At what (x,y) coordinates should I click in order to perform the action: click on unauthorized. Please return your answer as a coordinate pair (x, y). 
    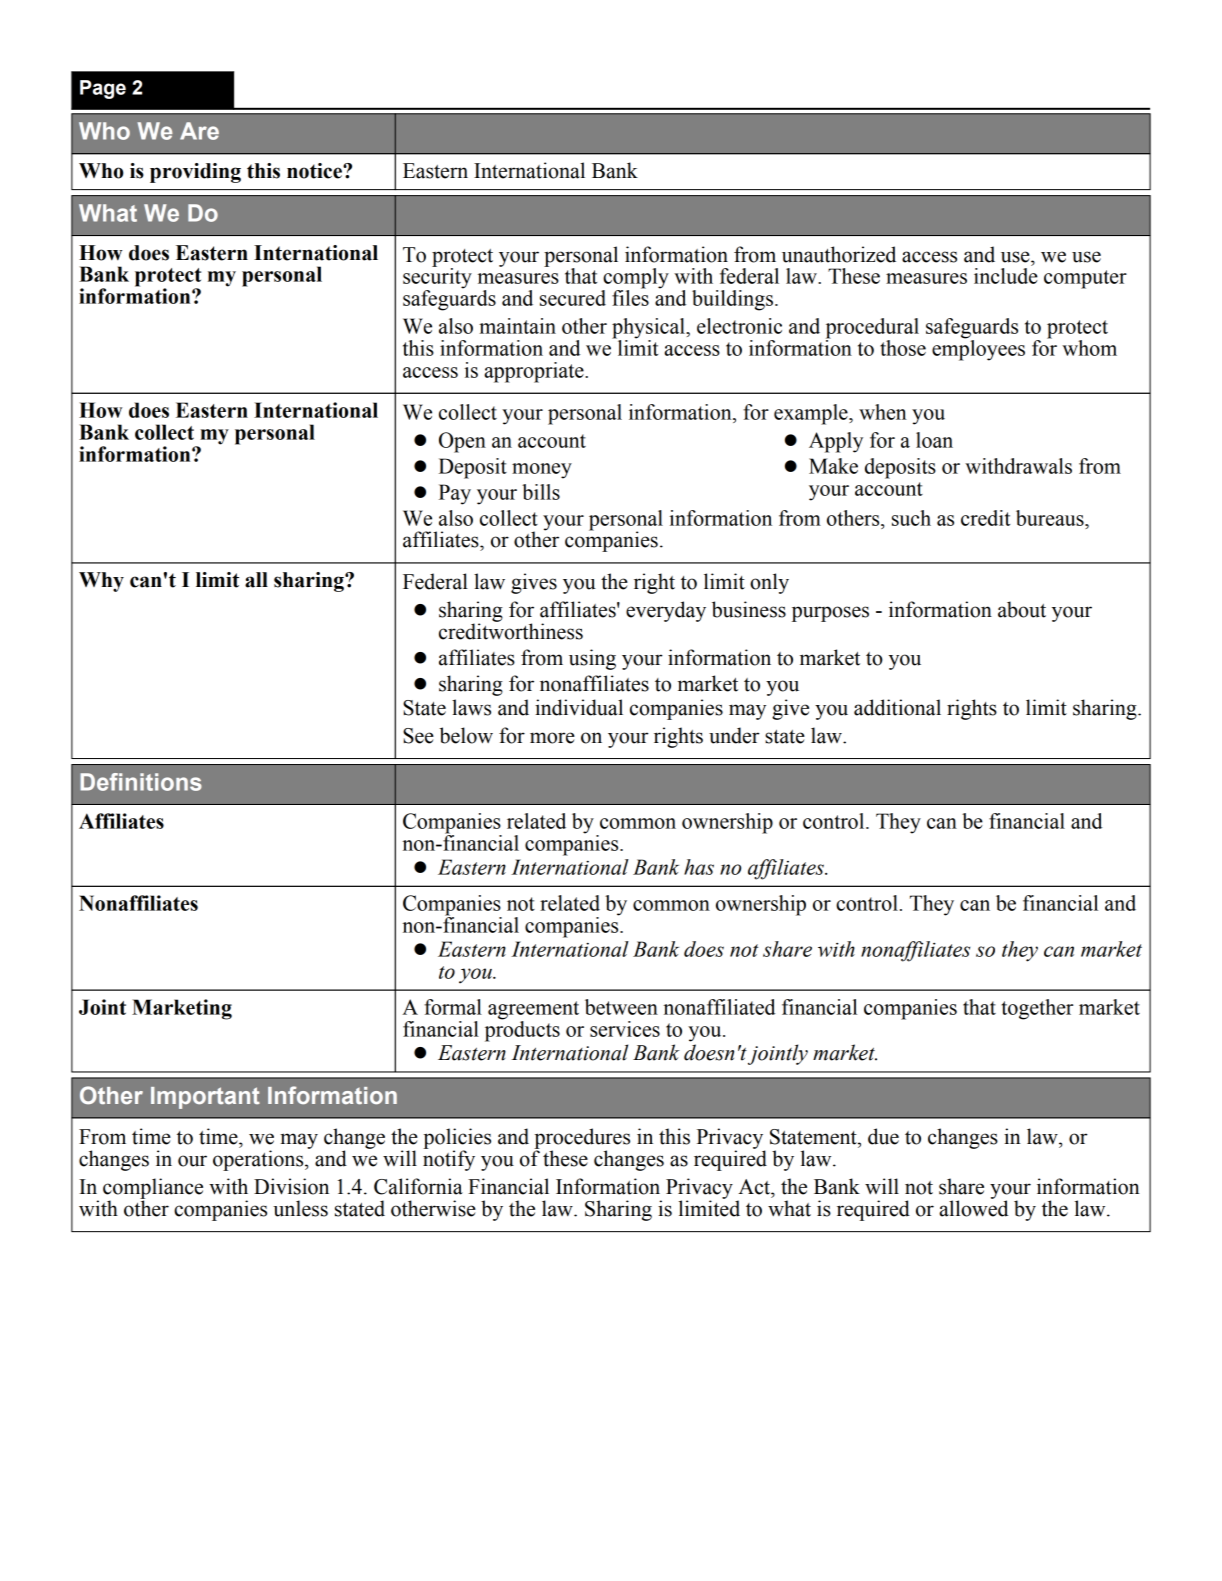
    Looking at the image, I should click on (839, 254).
